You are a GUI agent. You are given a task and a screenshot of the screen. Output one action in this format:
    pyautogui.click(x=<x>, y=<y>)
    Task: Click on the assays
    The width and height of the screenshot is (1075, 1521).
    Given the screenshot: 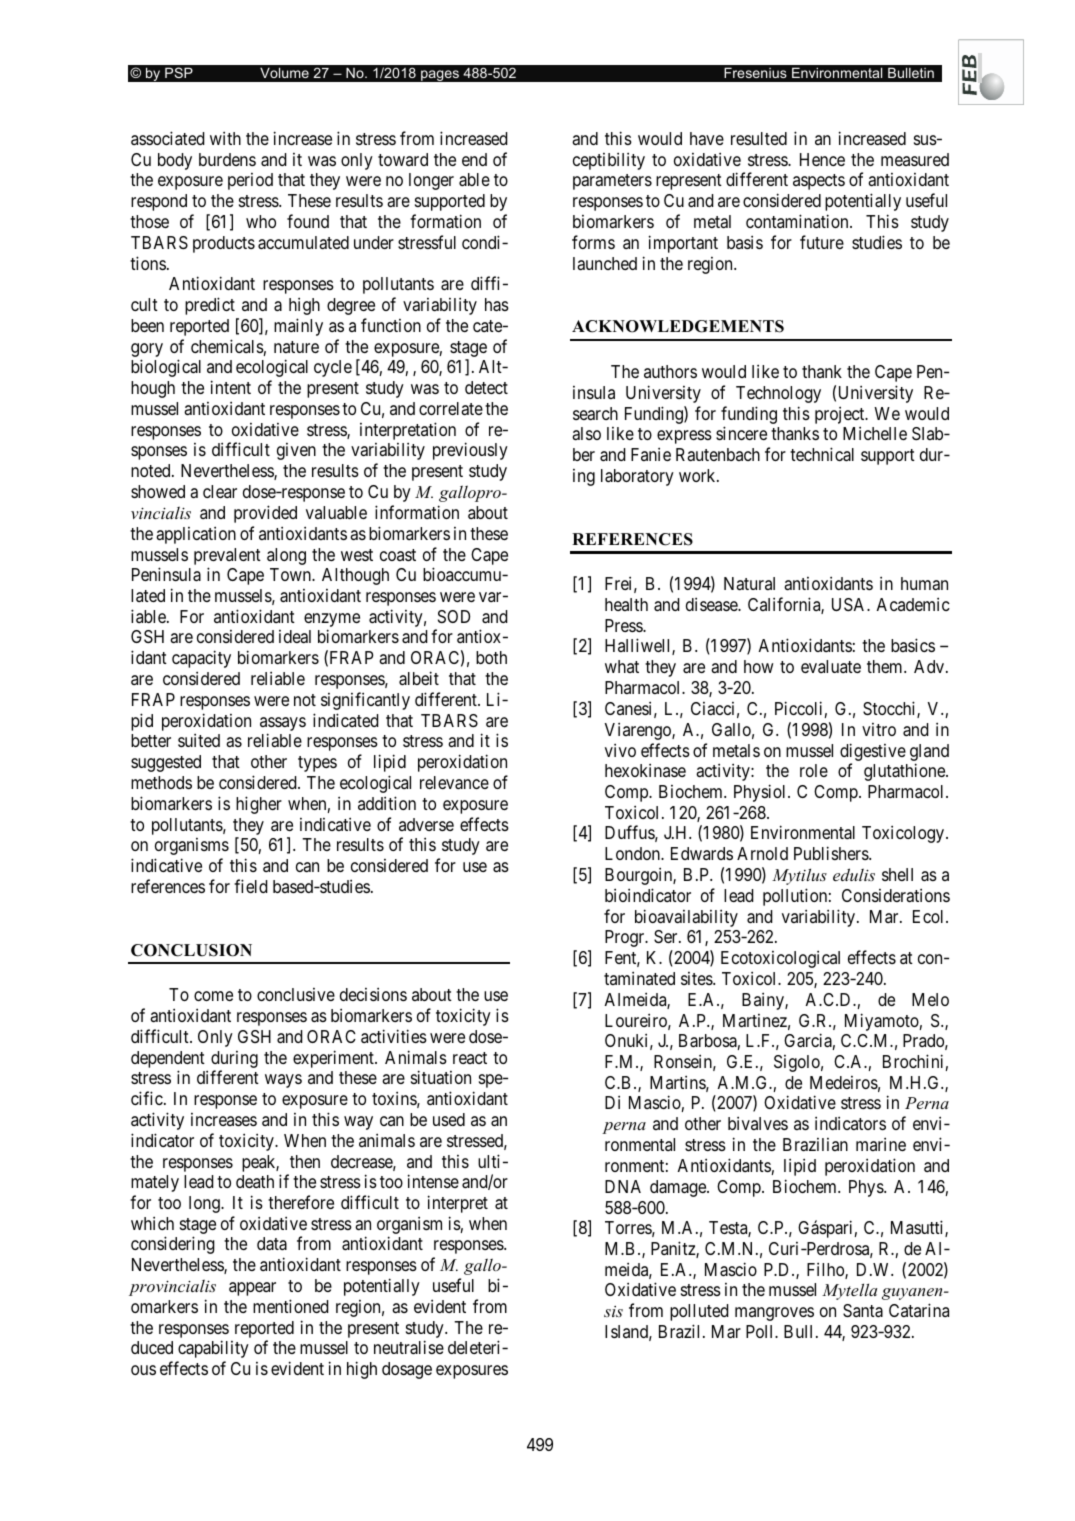 What is the action you would take?
    pyautogui.click(x=283, y=724)
